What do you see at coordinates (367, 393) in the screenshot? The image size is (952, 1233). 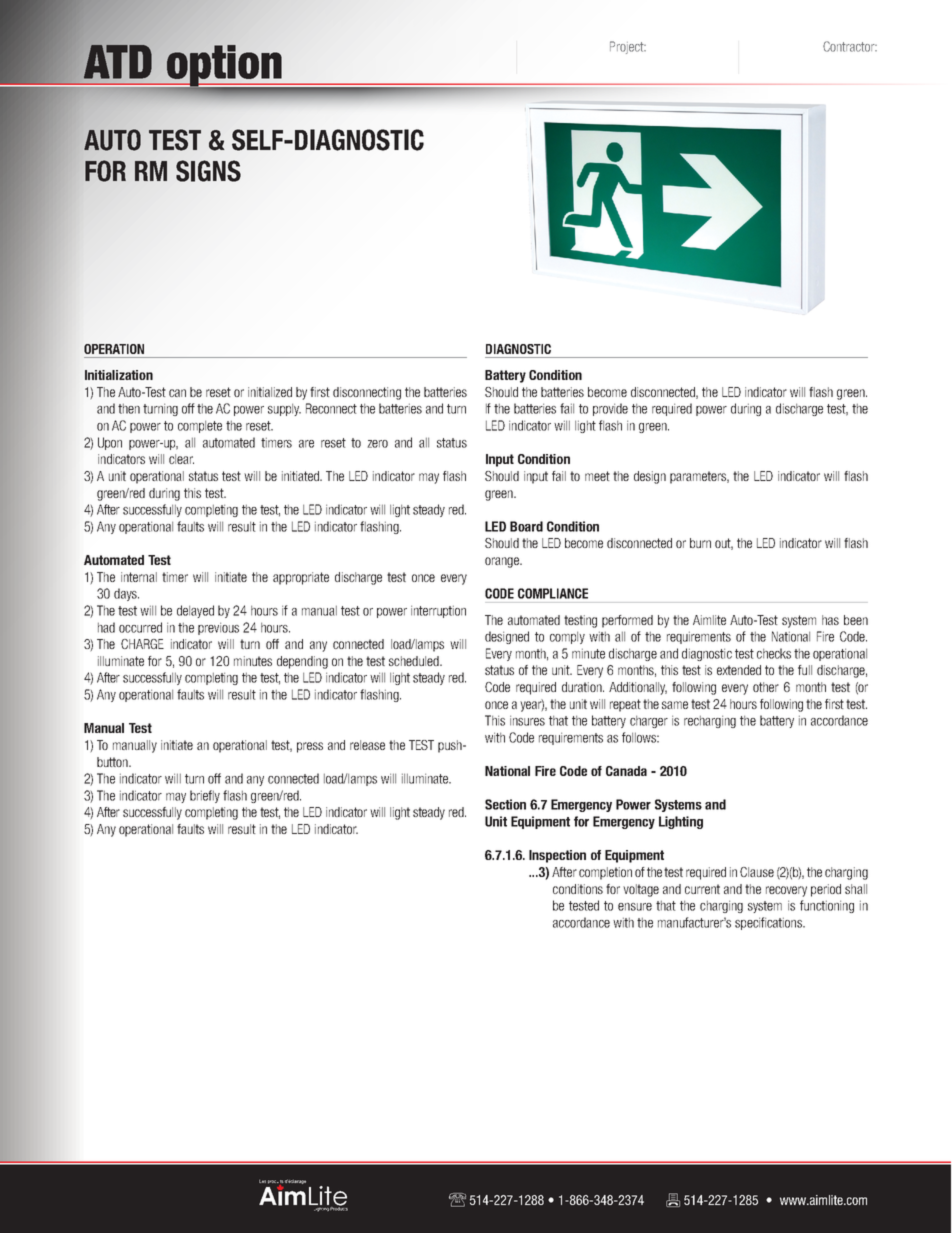 I see `disconnecting` at bounding box center [367, 393].
